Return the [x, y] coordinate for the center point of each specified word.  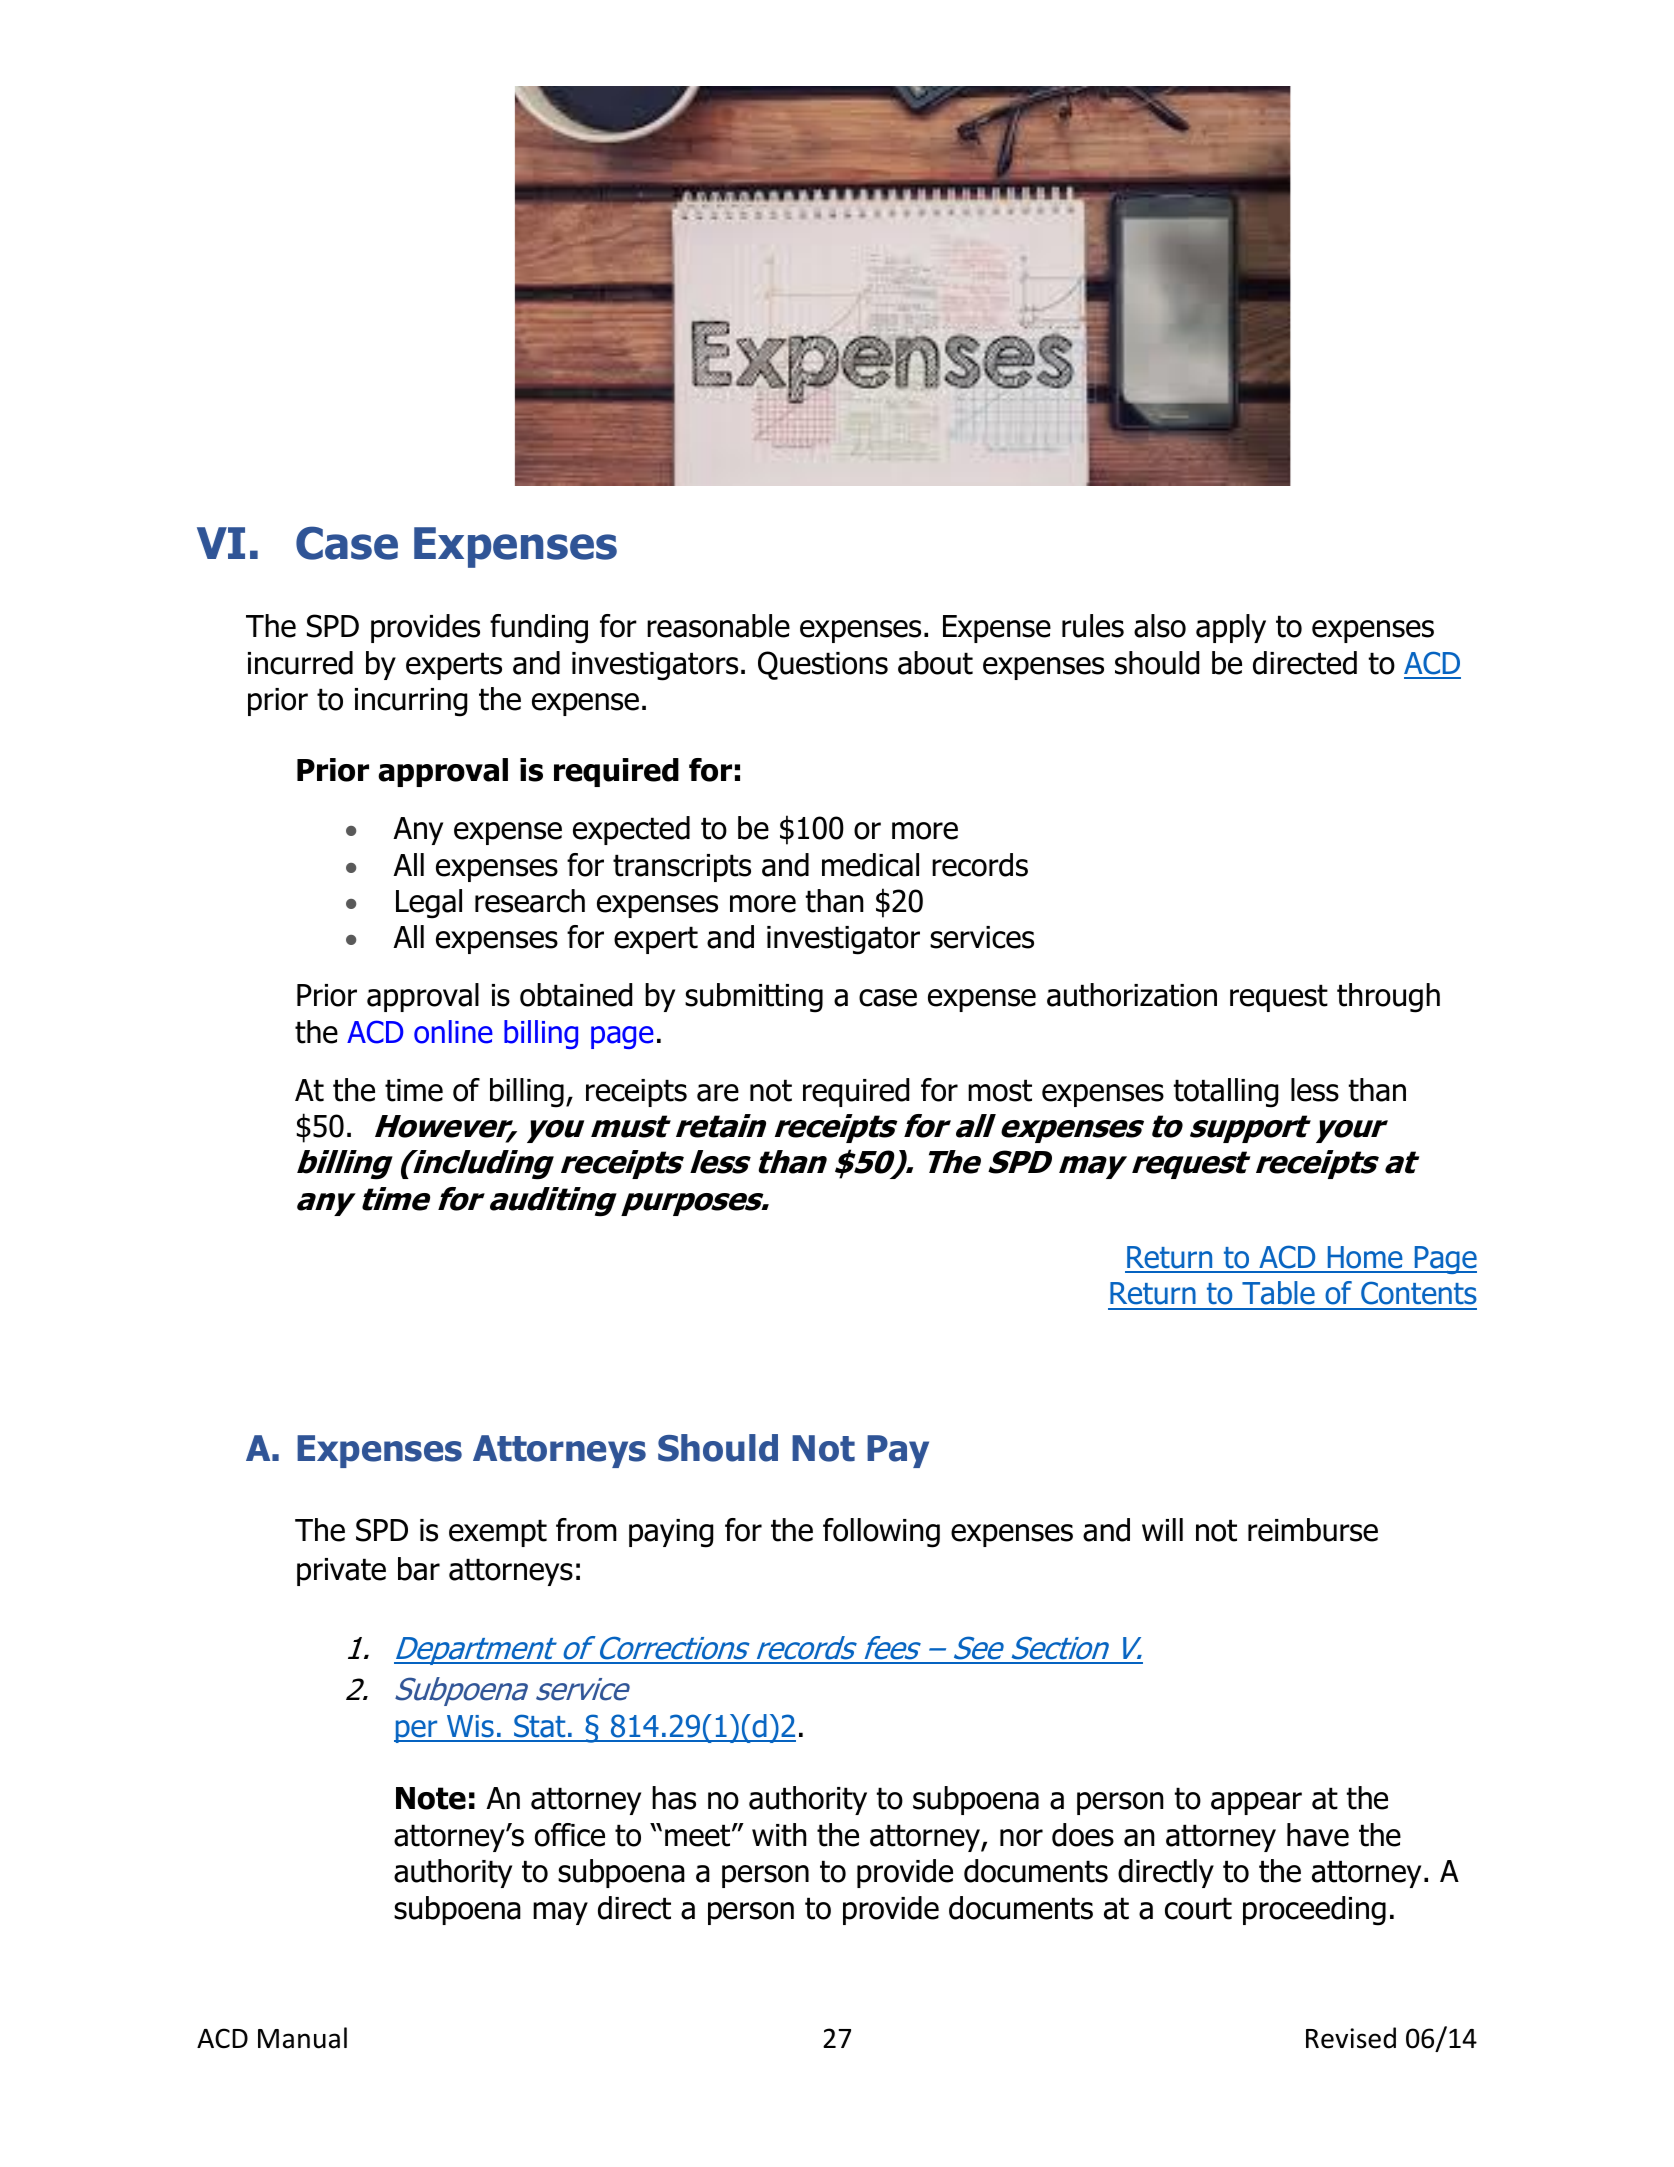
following [881, 1533]
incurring [411, 702]
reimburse [1313, 1530]
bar [419, 1569]
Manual [302, 2038]
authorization [1132, 995]
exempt [498, 1533]
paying [671, 1533]
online [453, 1032]
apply [1231, 628]
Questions [823, 665]
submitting [754, 998]
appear [1256, 1803]
